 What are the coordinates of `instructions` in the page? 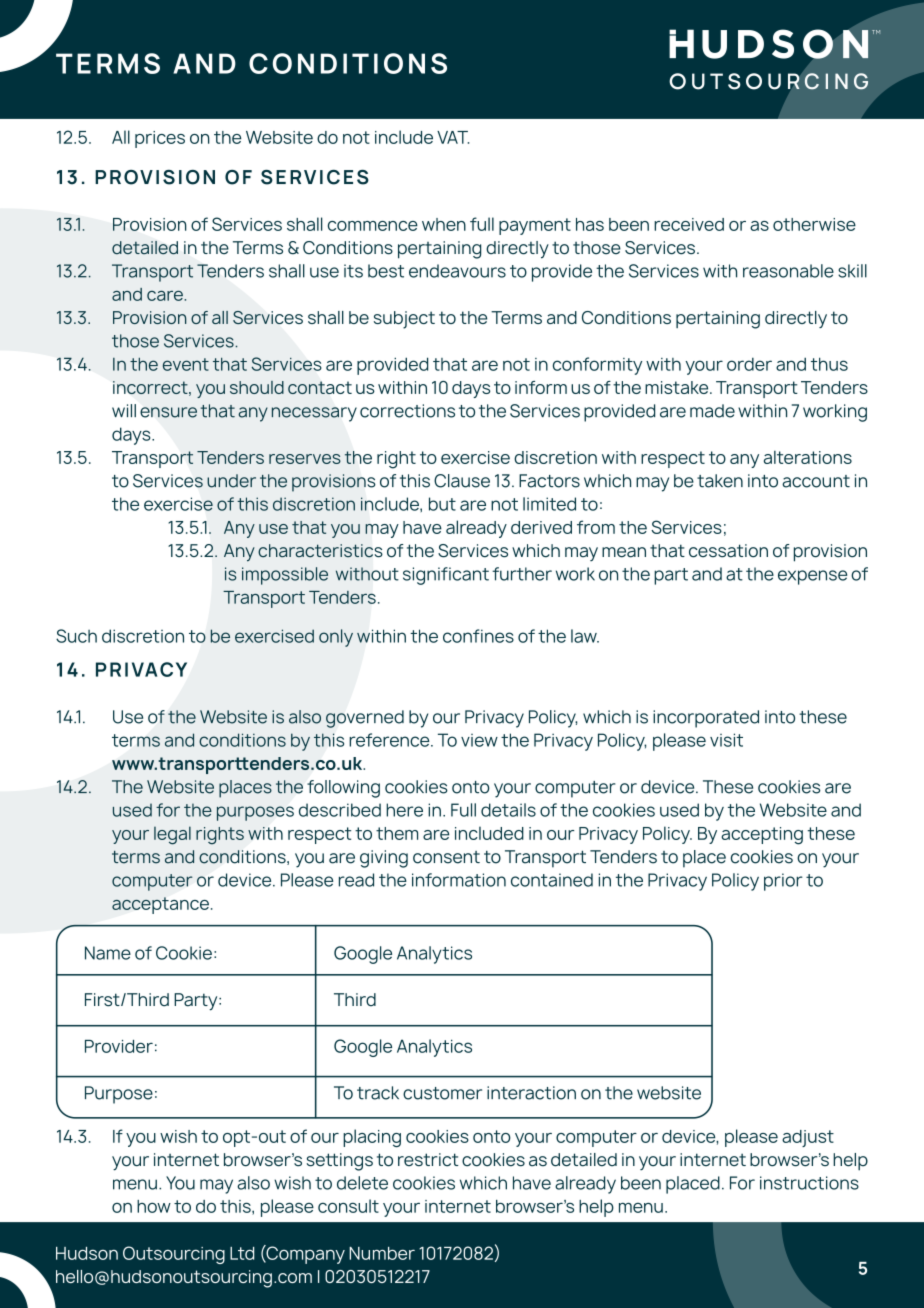 It's located at (809, 1183).
